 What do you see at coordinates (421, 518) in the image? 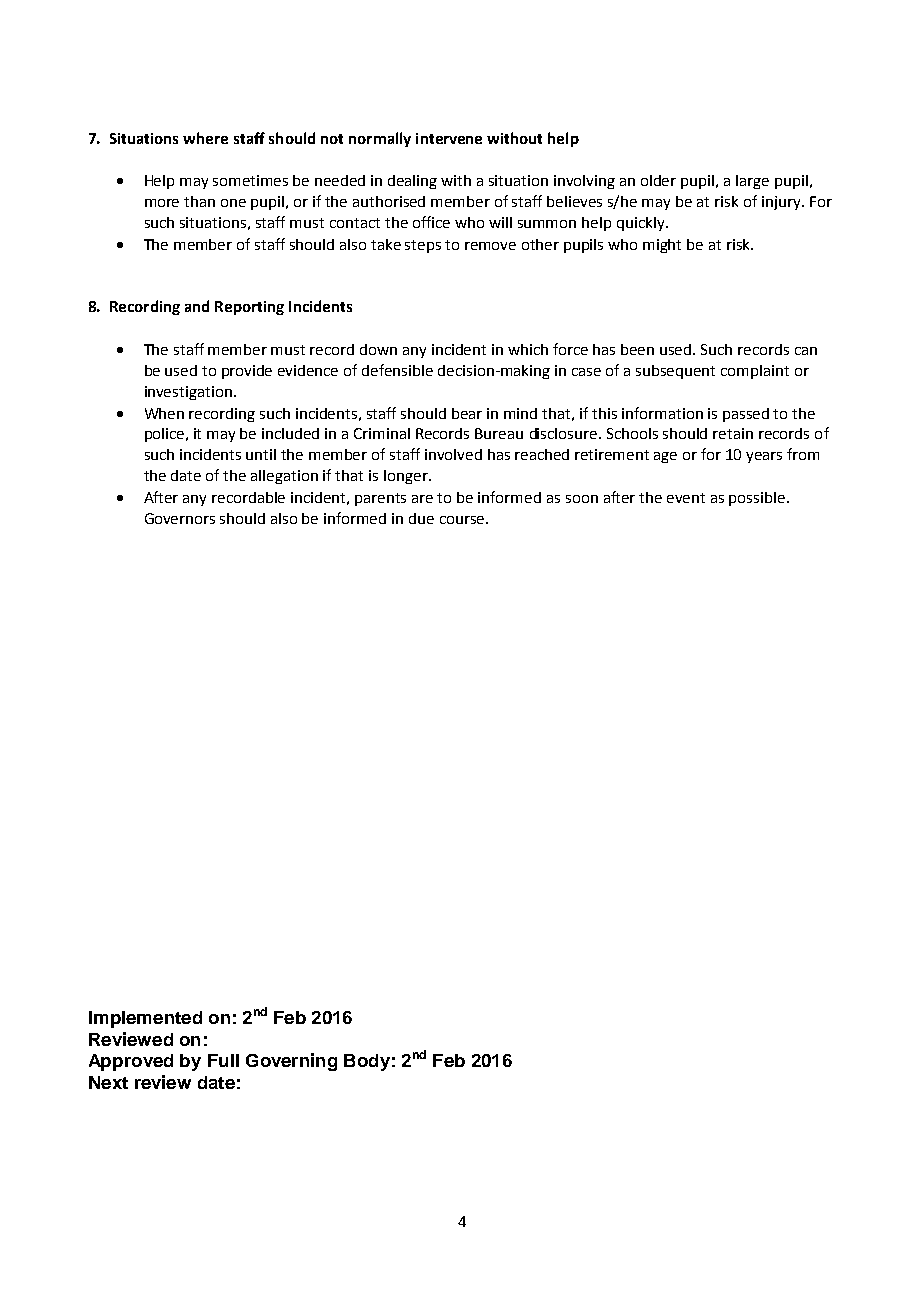
I see `due` at bounding box center [421, 518].
